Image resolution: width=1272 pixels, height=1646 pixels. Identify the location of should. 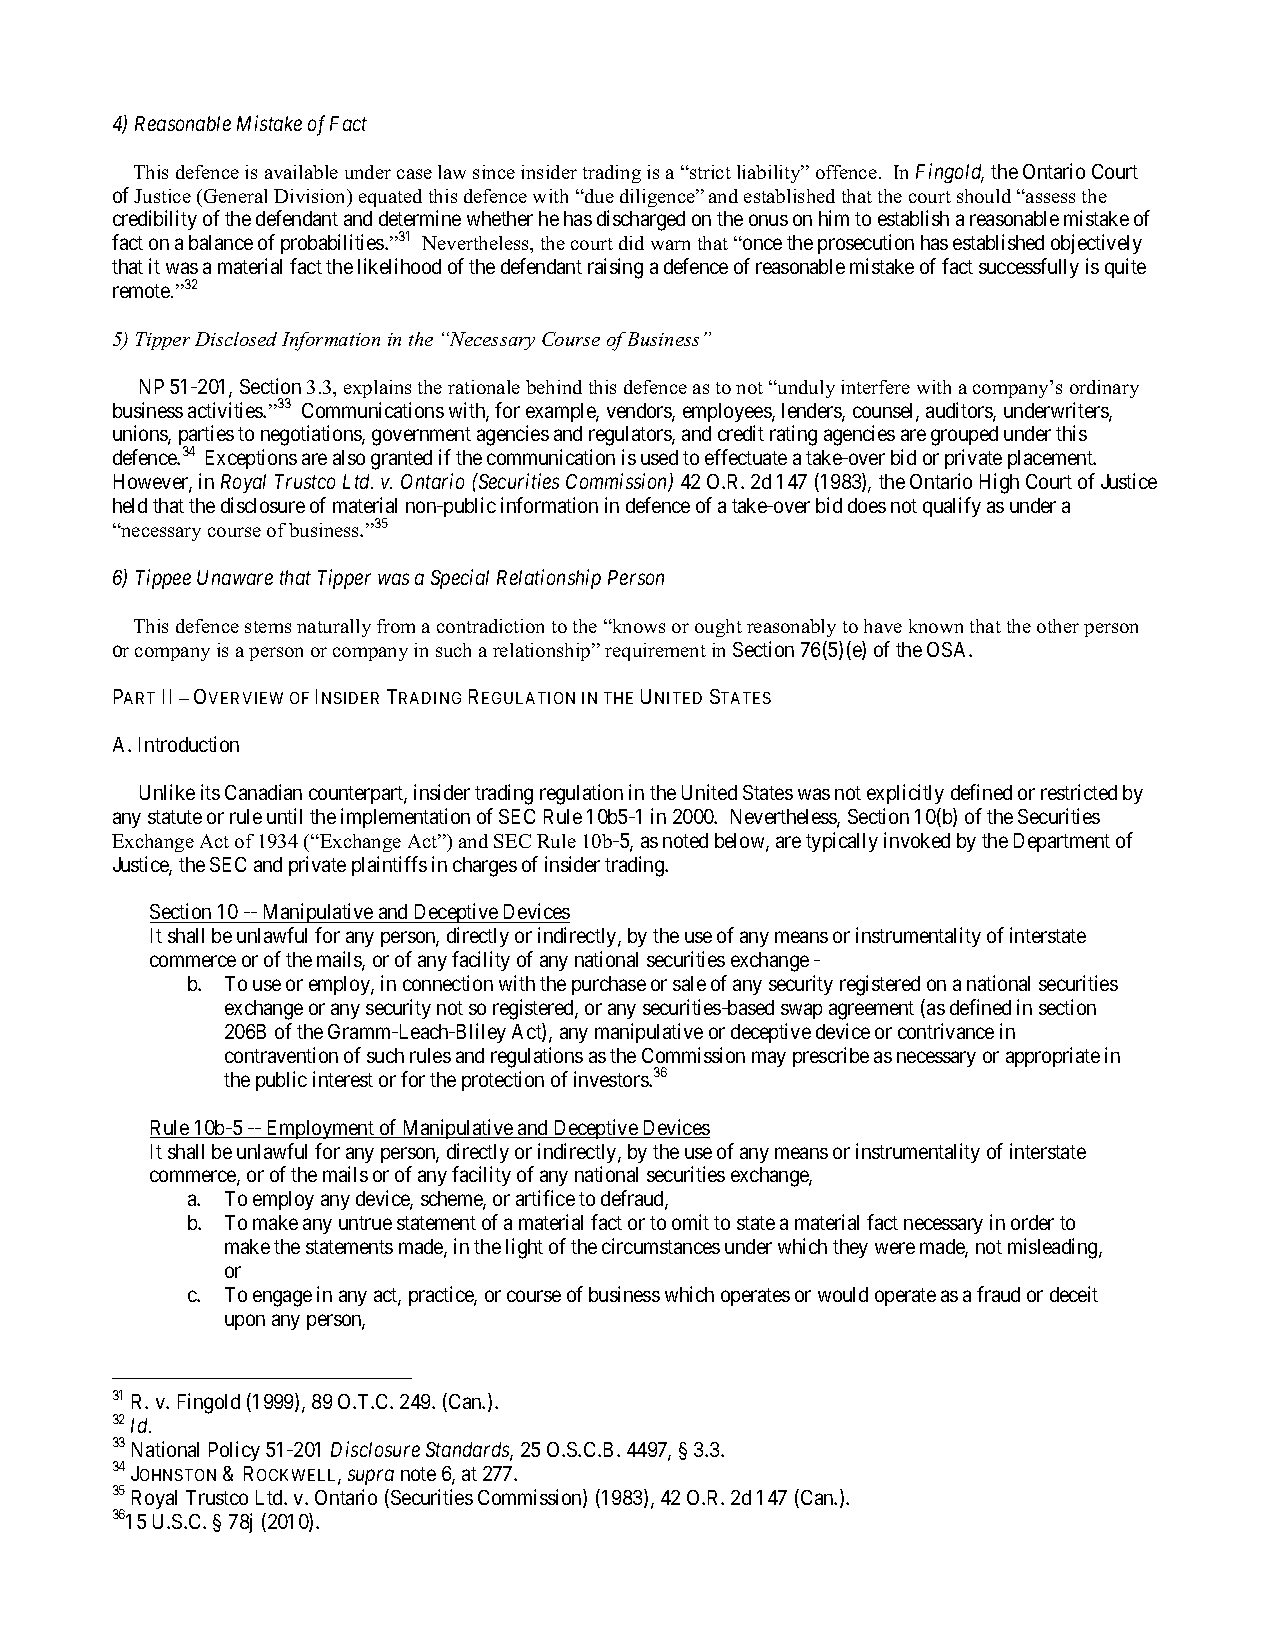
(984, 196).
